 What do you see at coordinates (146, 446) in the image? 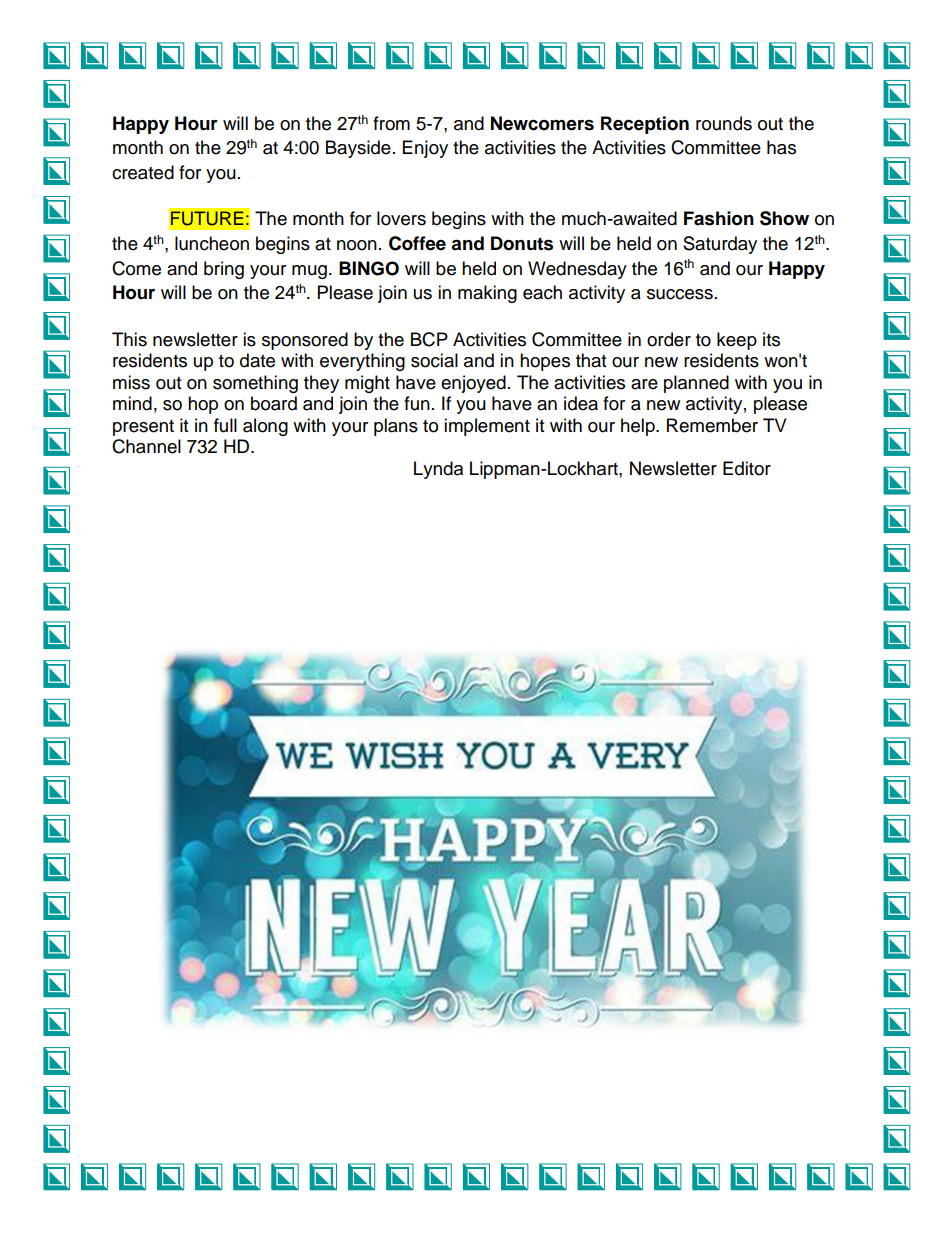
I see `Channel` at bounding box center [146, 446].
